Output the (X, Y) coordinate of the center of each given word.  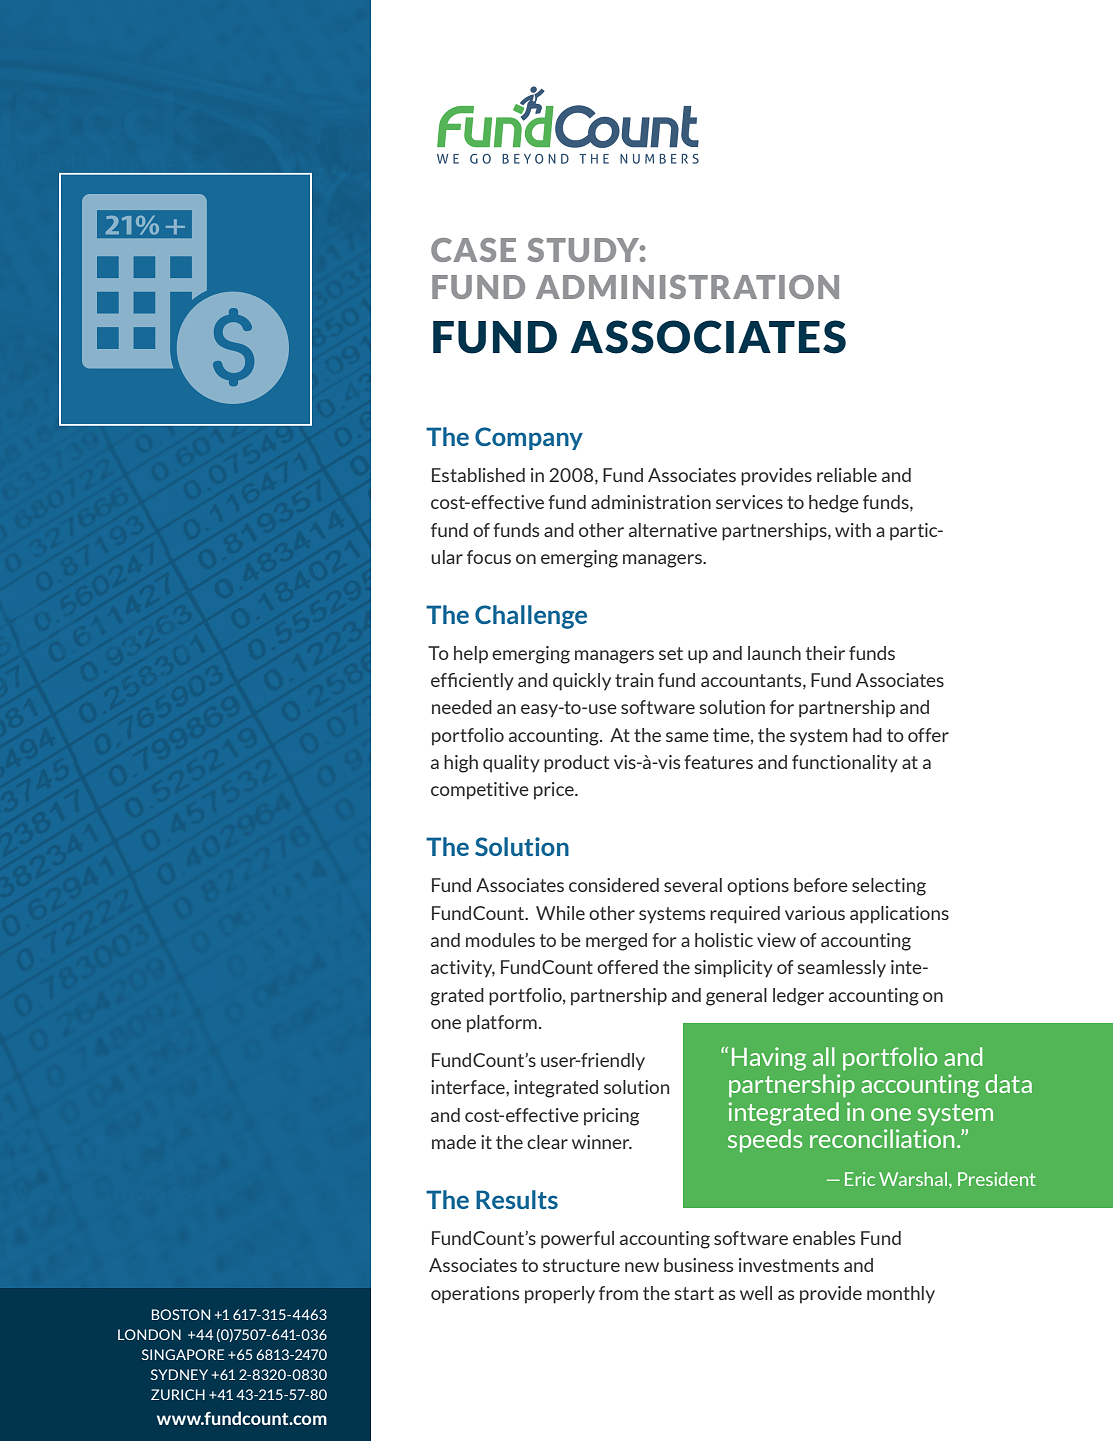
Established (478, 475)
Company (529, 438)
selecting (889, 887)
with (853, 530)
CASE (473, 250)
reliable (847, 475)
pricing (611, 1117)
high (461, 764)
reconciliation (882, 1138)
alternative (673, 530)
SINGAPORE (183, 1354)
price (555, 791)
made (454, 1142)
